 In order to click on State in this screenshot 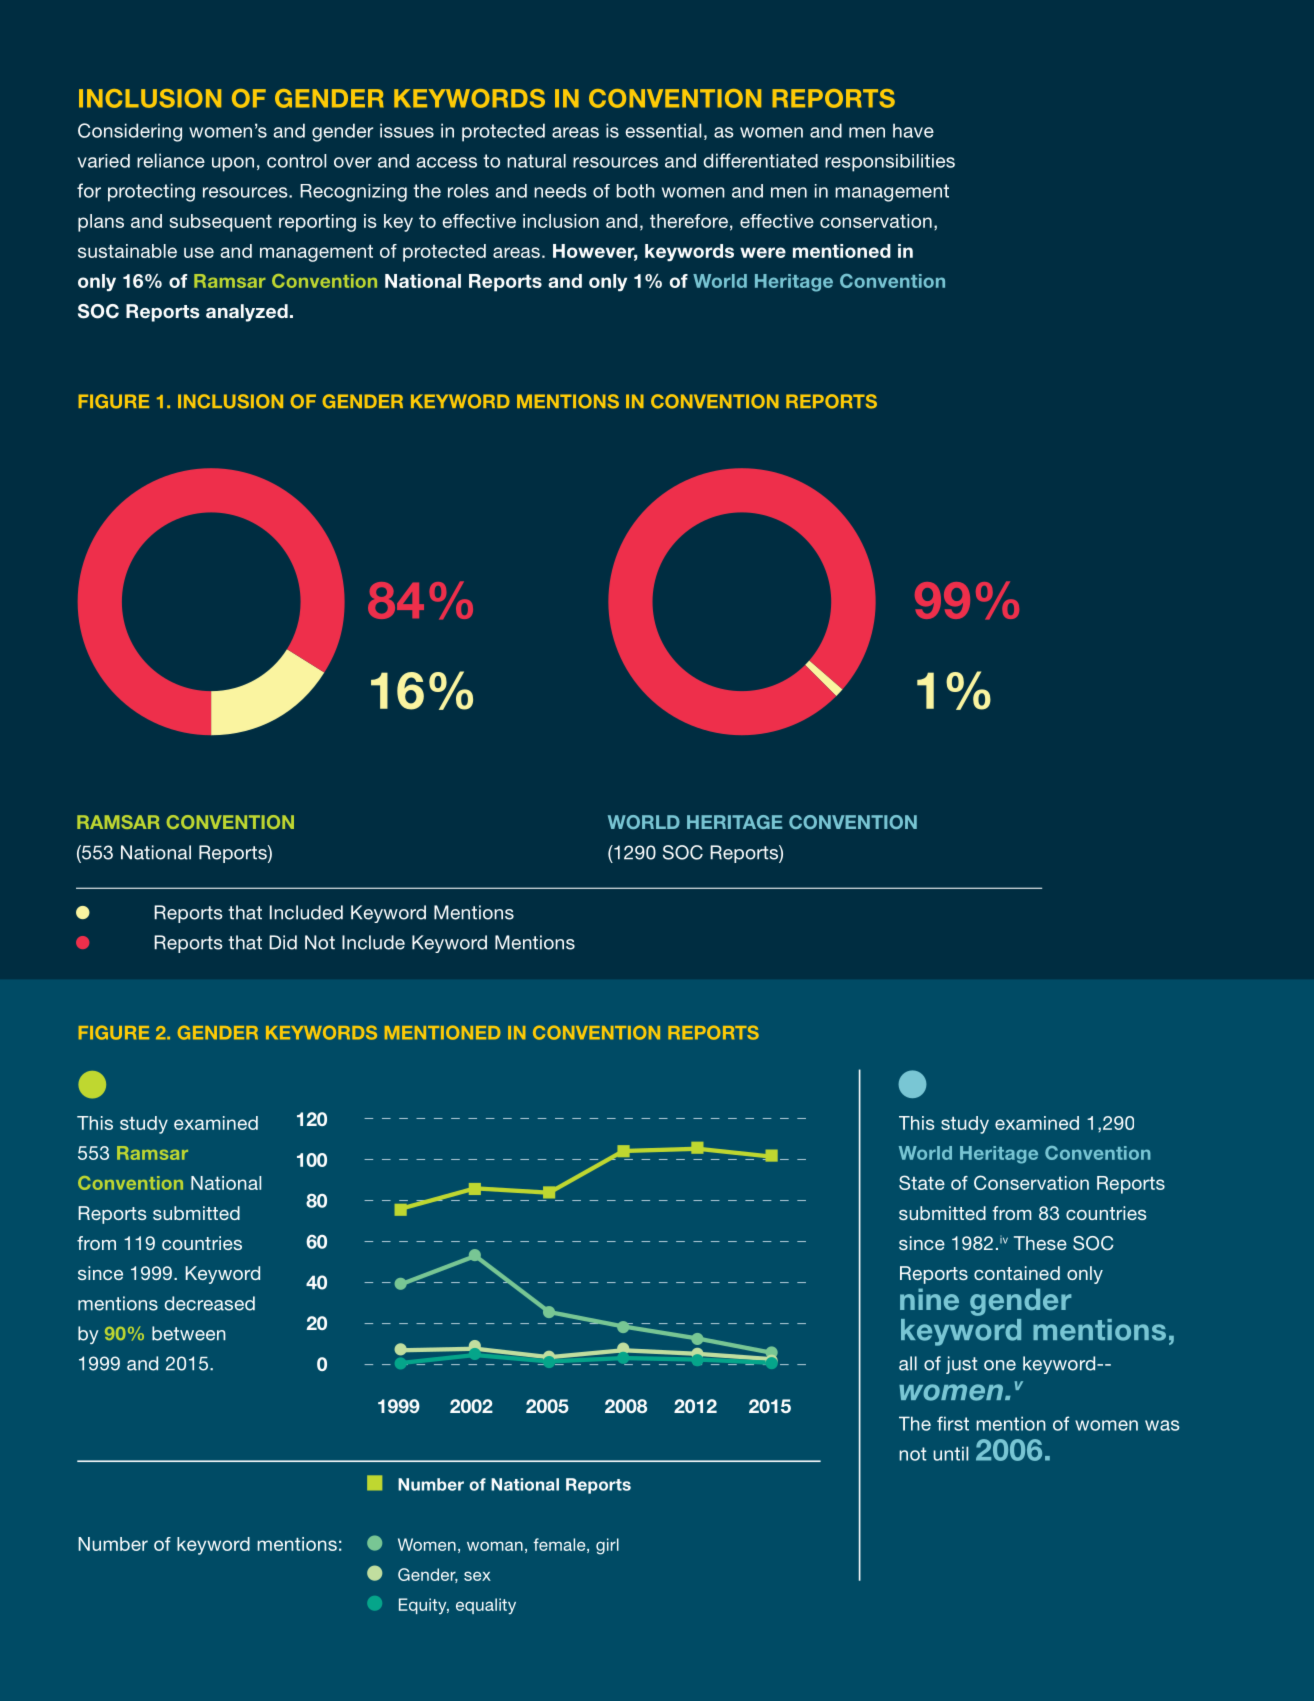, I will do `click(922, 1182)`.
